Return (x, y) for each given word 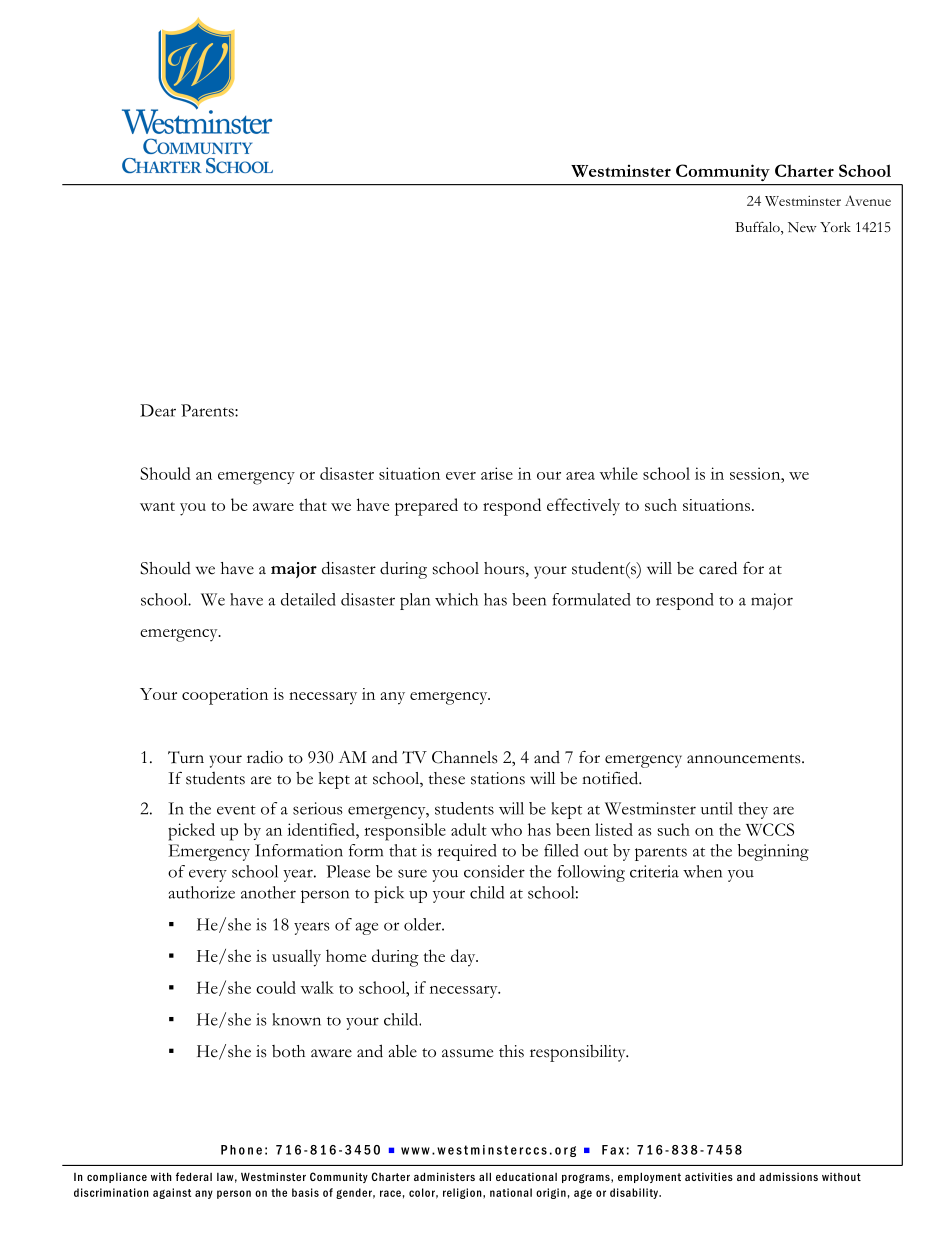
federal (194, 1176)
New (802, 227)
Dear (158, 410)
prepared (426, 507)
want (157, 506)
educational (526, 1176)
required (467, 852)
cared (718, 568)
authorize (201, 892)
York (835, 227)
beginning (773, 852)
